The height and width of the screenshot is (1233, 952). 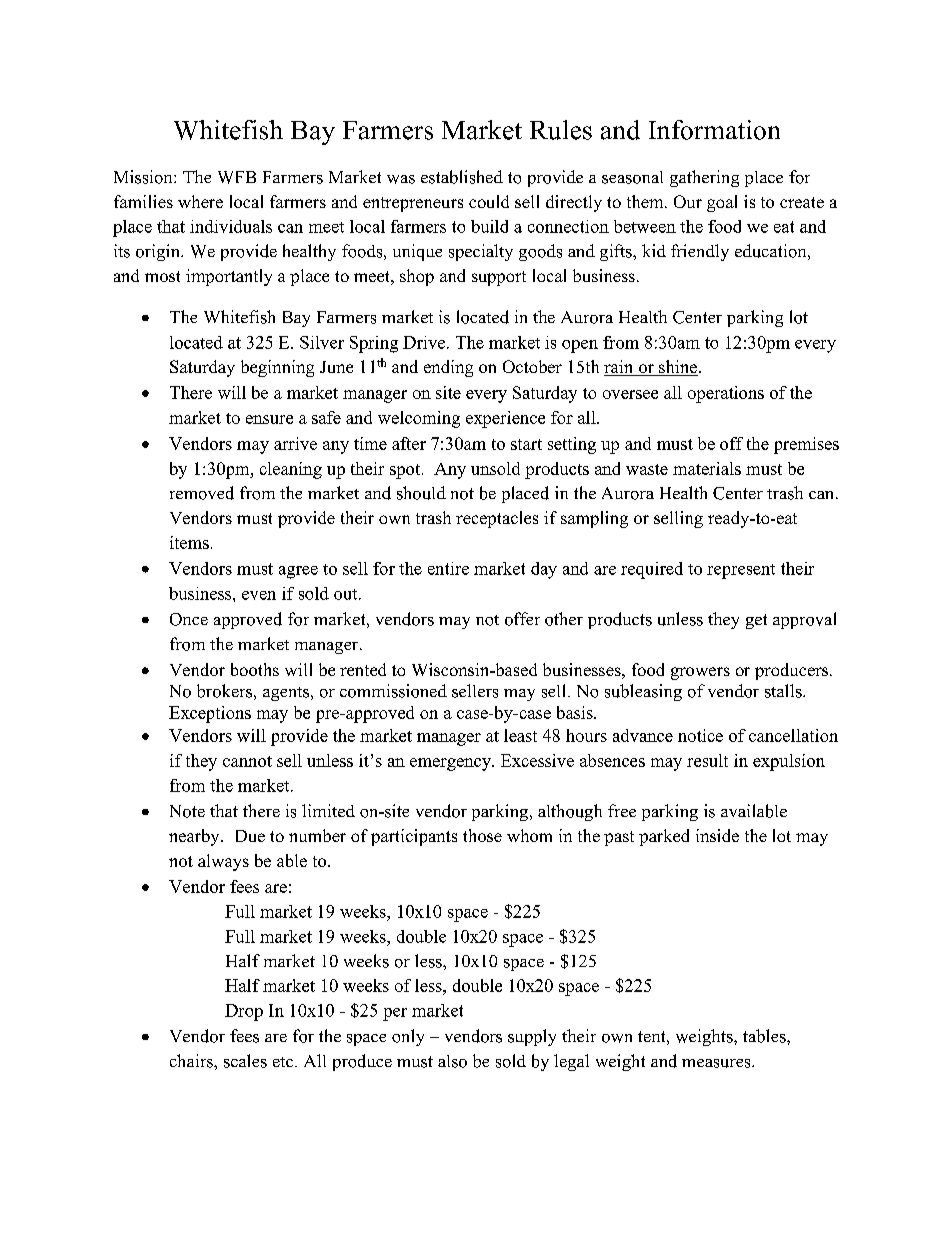 What do you see at coordinates (704, 178) in the screenshot?
I see `gathering` at bounding box center [704, 178].
